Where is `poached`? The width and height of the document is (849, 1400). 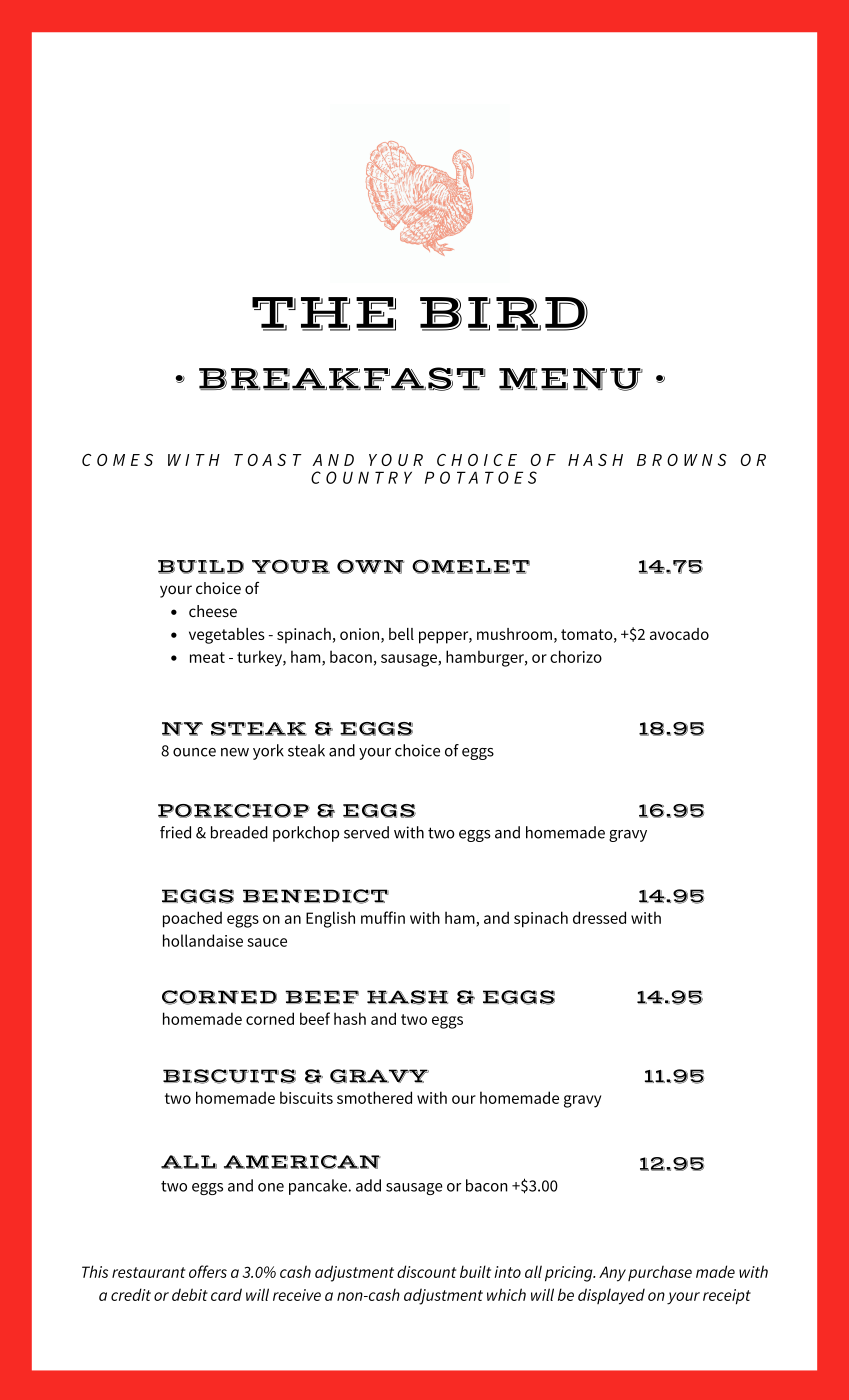 poached is located at coordinates (192, 919).
